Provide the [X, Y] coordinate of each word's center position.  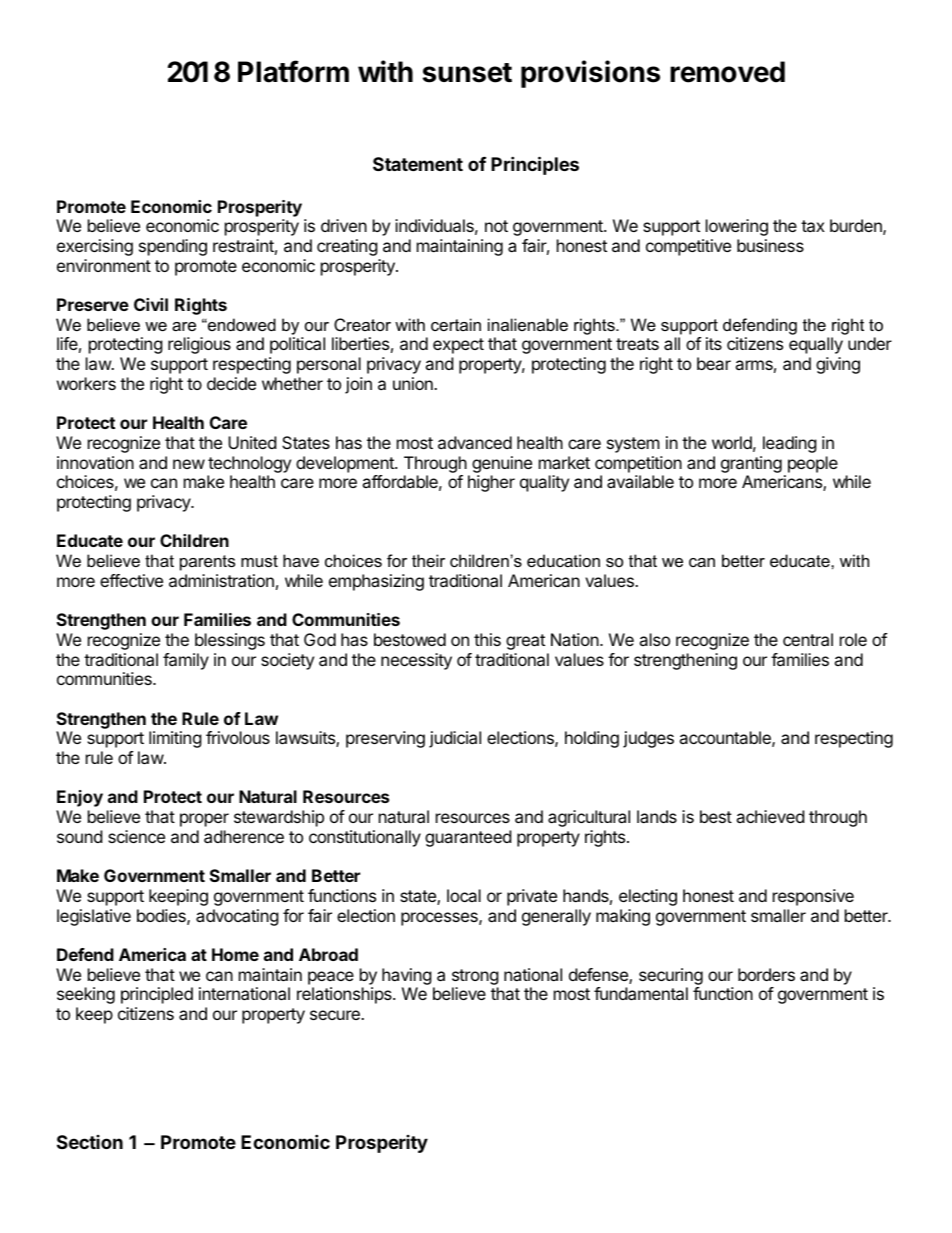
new [189, 464]
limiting [175, 739]
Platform [293, 71]
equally [816, 345]
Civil [151, 304]
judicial [455, 739]
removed [727, 72]
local [464, 895]
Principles [535, 165]
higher [491, 483]
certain [456, 324]
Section [90, 1142]
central [808, 639]
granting [751, 464]
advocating [237, 917]
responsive [813, 897]
